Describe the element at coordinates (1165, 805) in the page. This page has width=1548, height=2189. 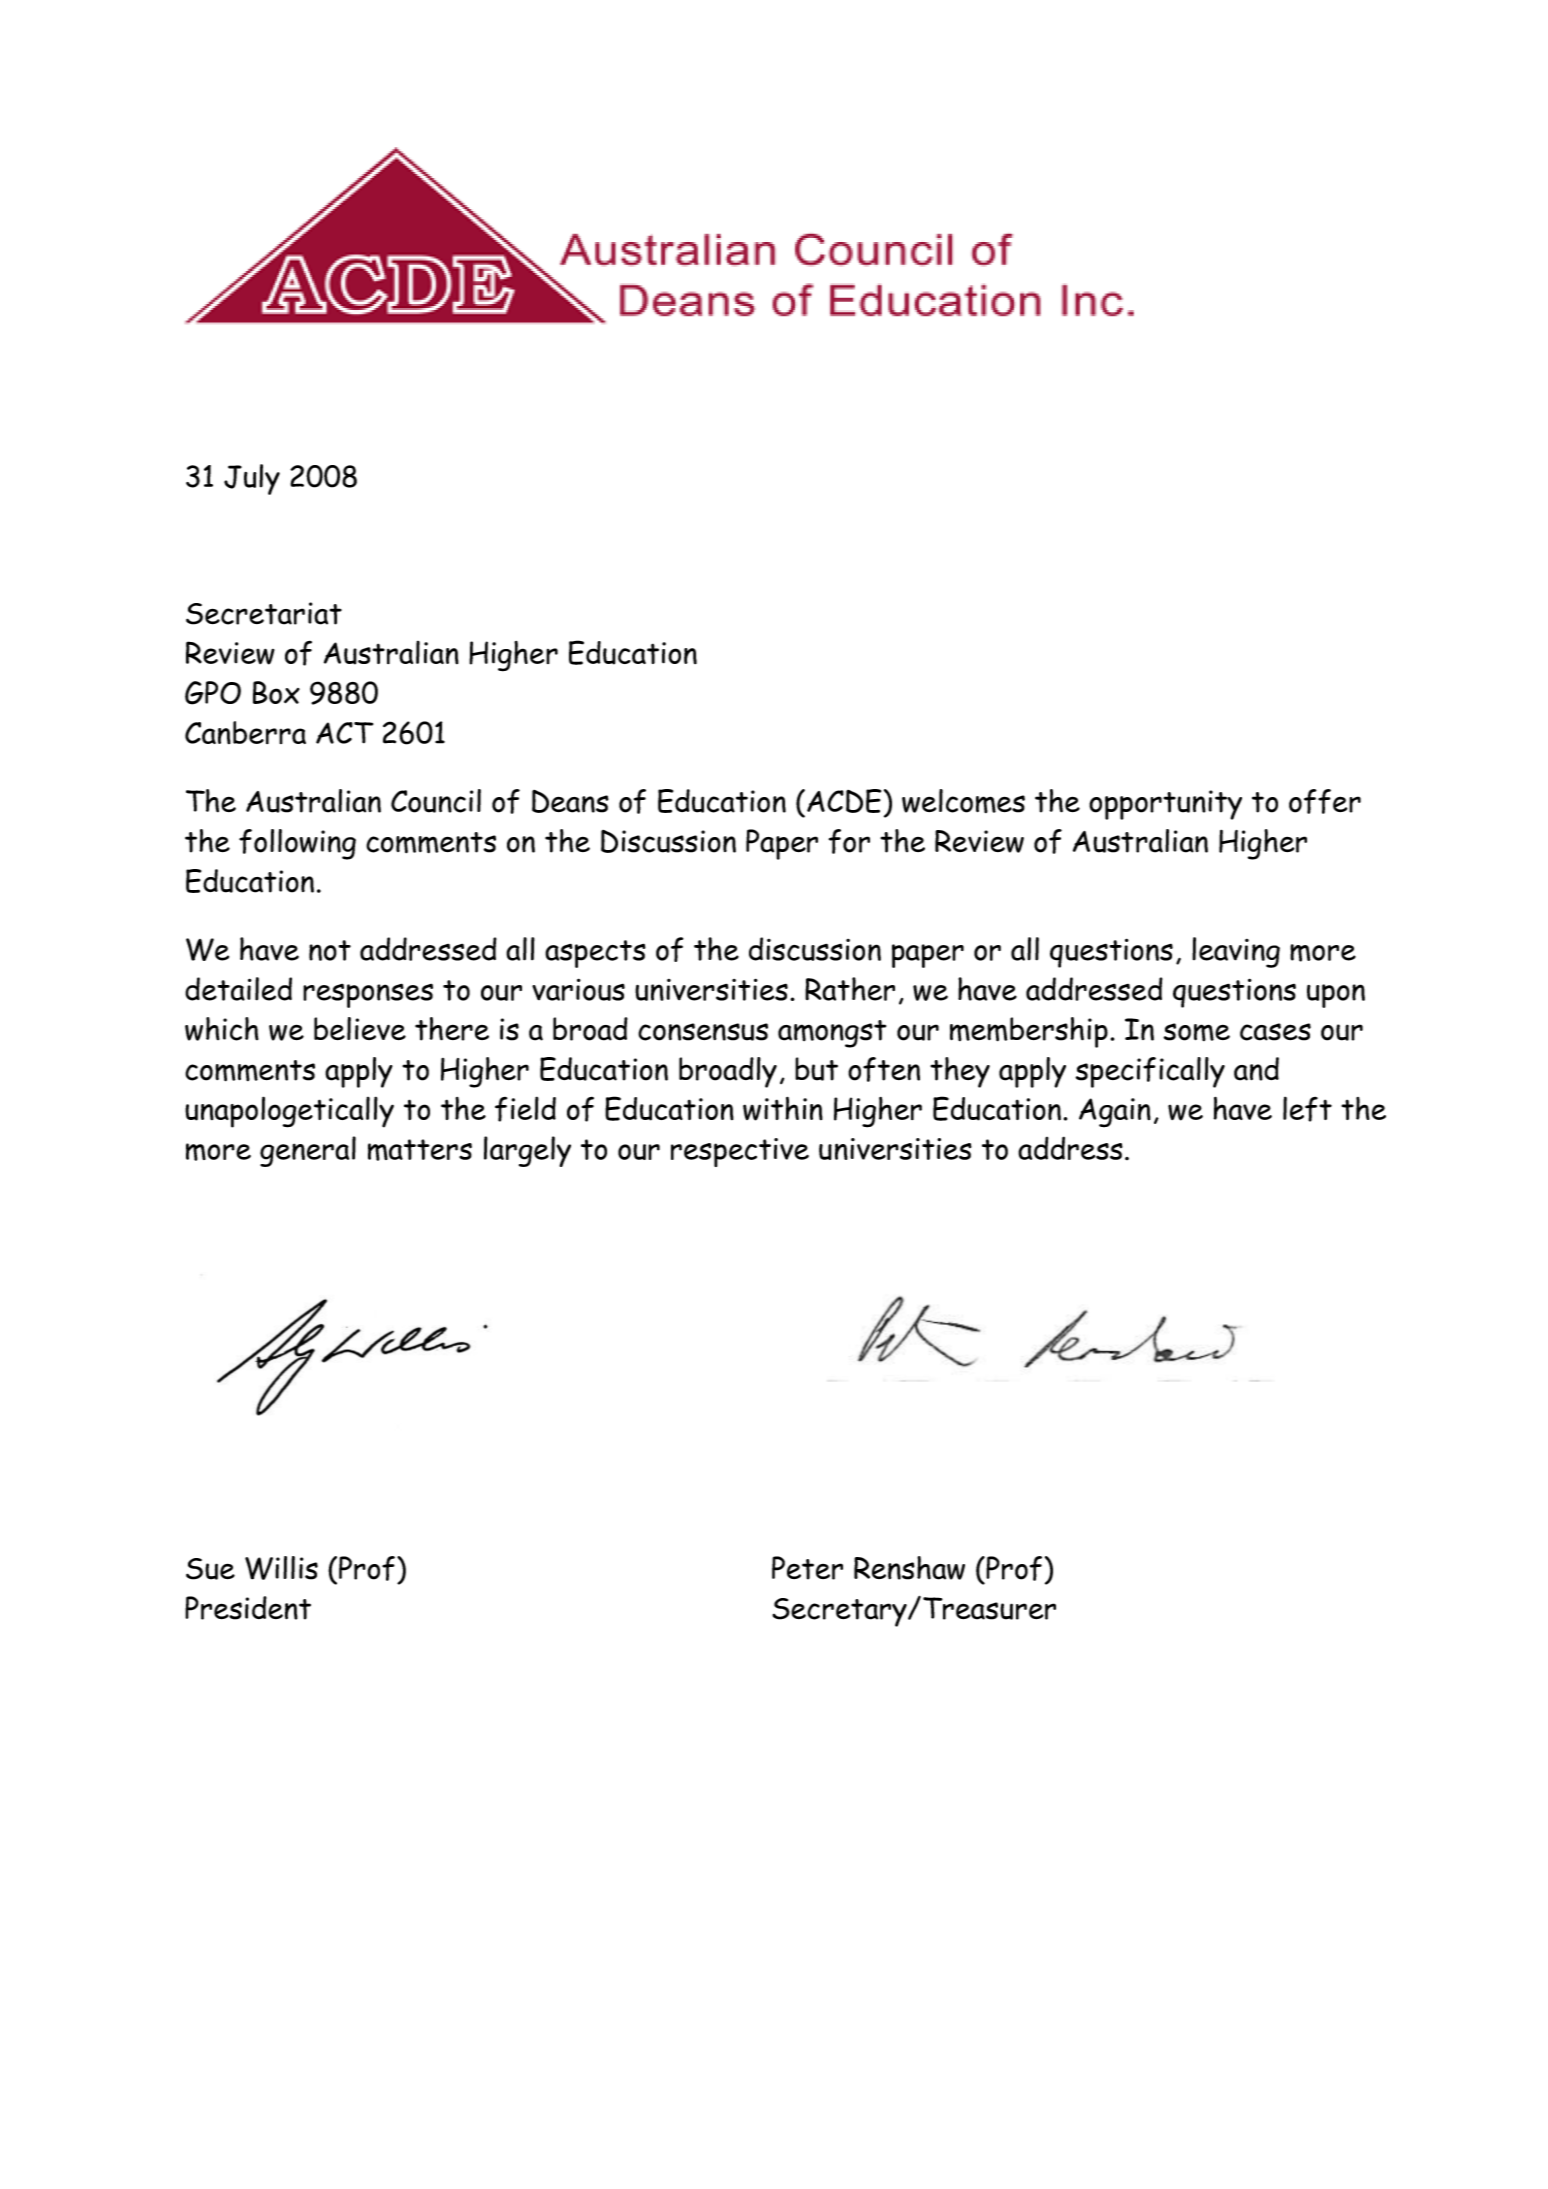
I see `opportunity` at that location.
